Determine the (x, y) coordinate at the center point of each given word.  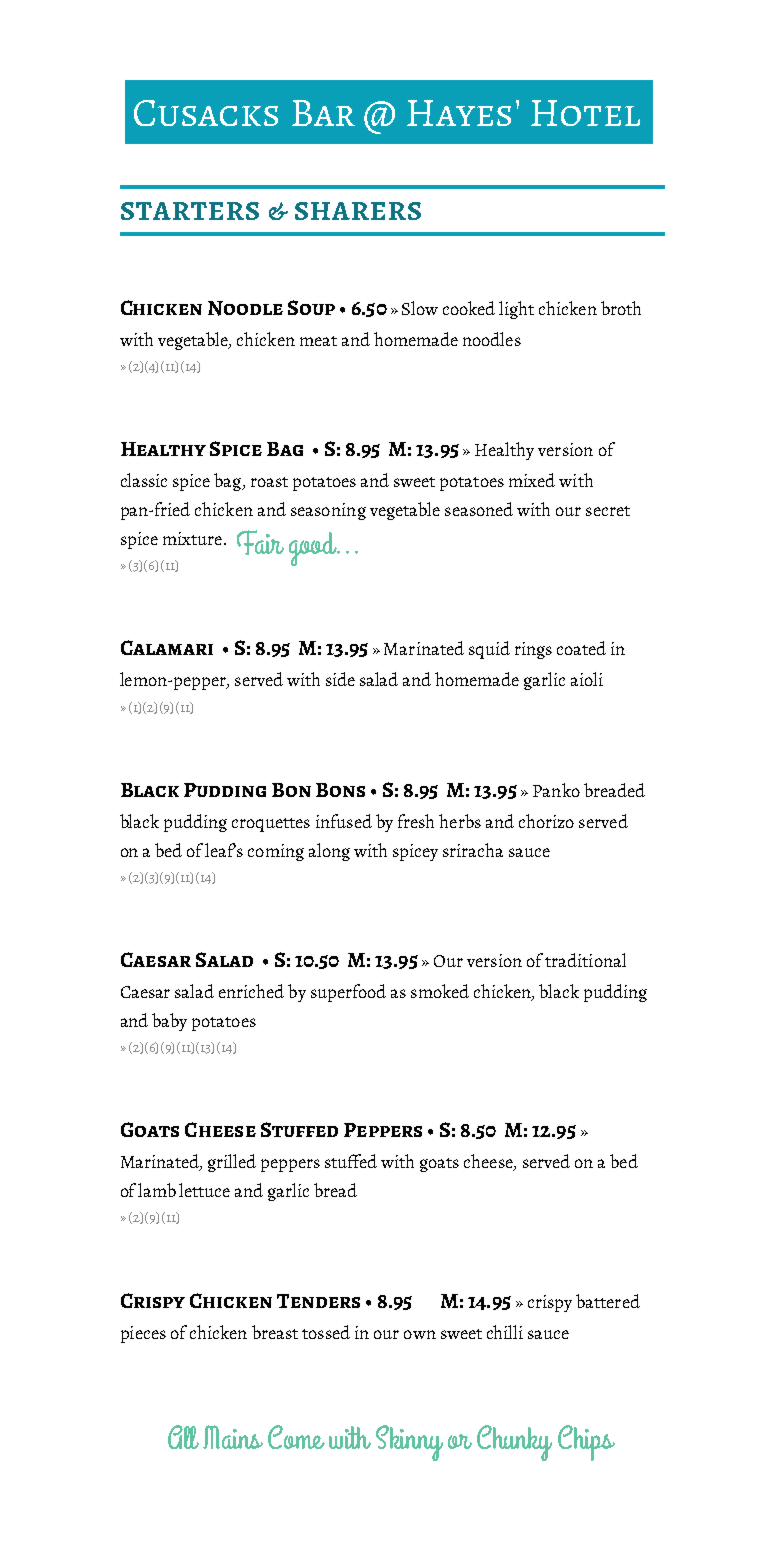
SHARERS (358, 211)
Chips (586, 1443)
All (183, 1437)
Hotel (585, 113)
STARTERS (190, 211)
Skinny (409, 1443)
